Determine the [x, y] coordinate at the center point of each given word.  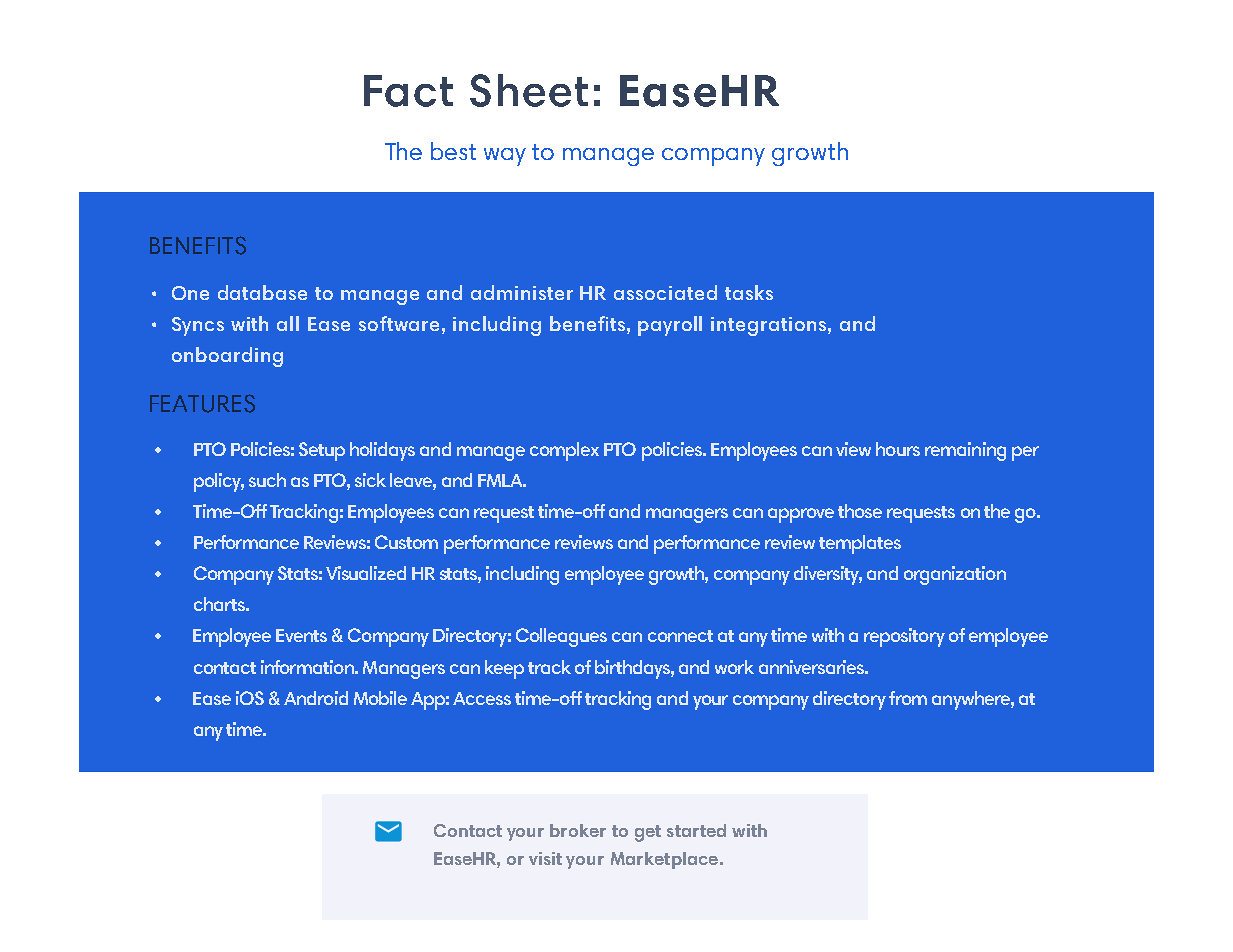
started [696, 830]
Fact [408, 91]
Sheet [529, 90]
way [505, 157]
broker [578, 830]
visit [545, 858]
